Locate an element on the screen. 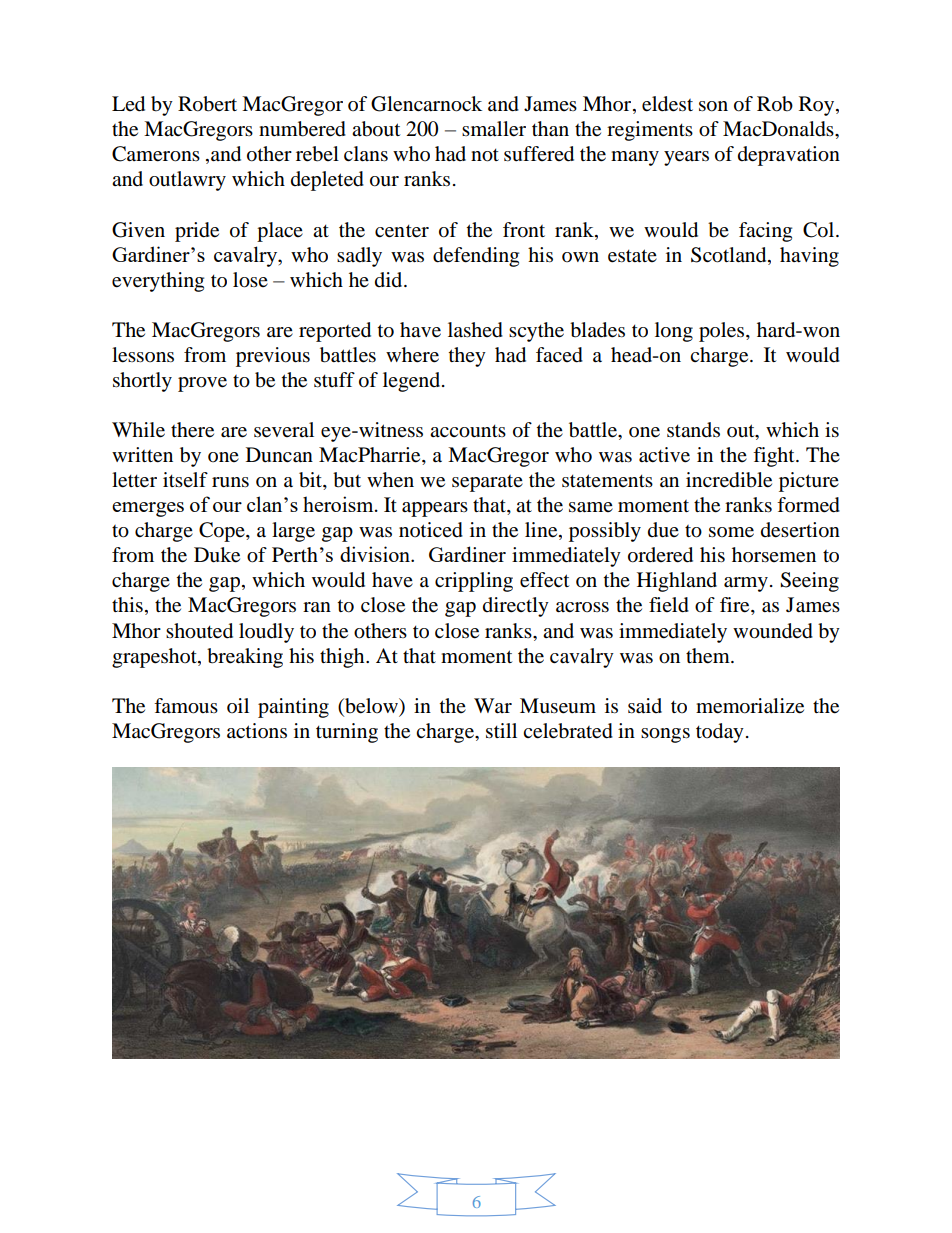 Image resolution: width=952 pixels, height=1233 pixels. there is located at coordinates (192, 430).
